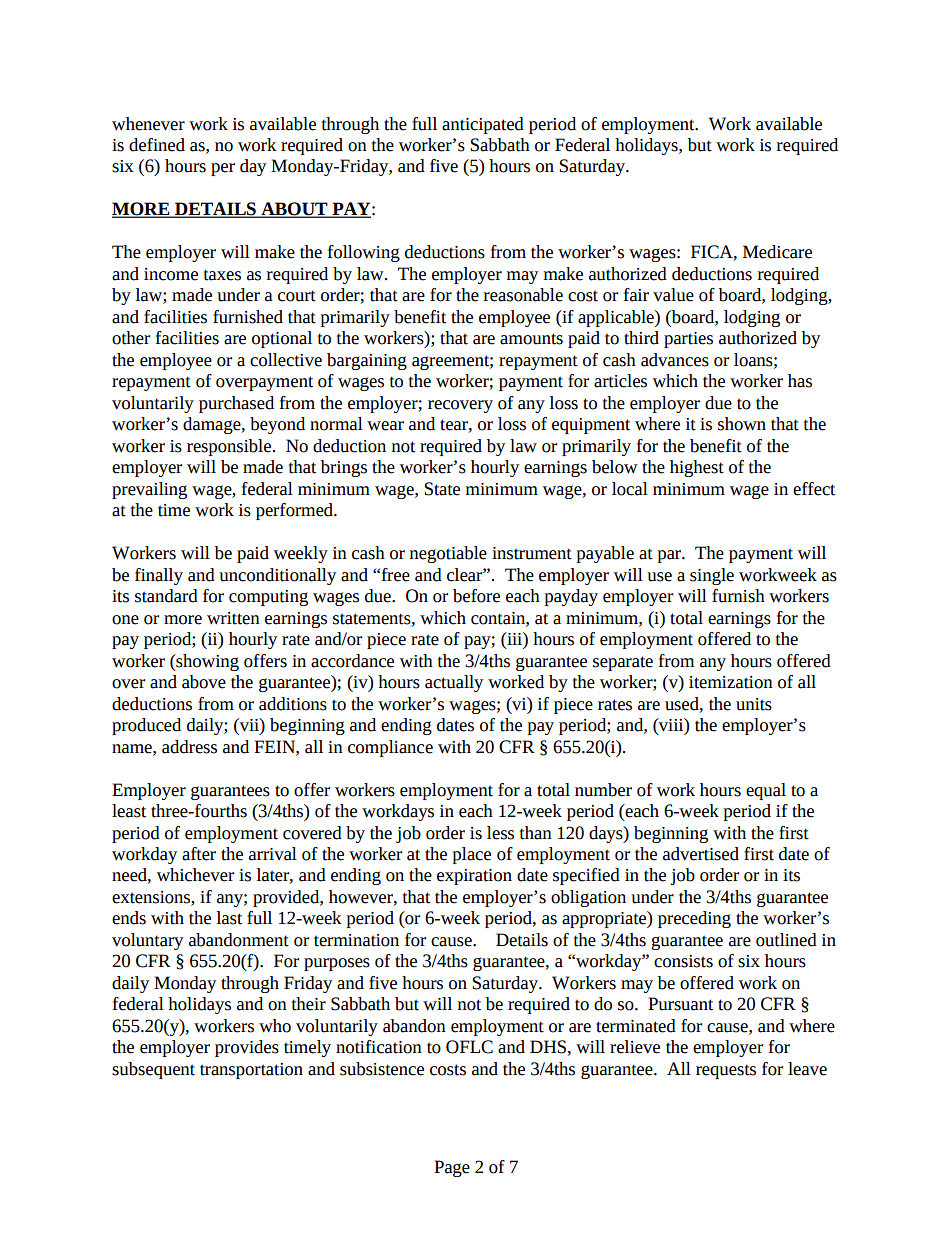  Describe the element at coordinates (731, 682) in the screenshot. I see `itemization` at that location.
